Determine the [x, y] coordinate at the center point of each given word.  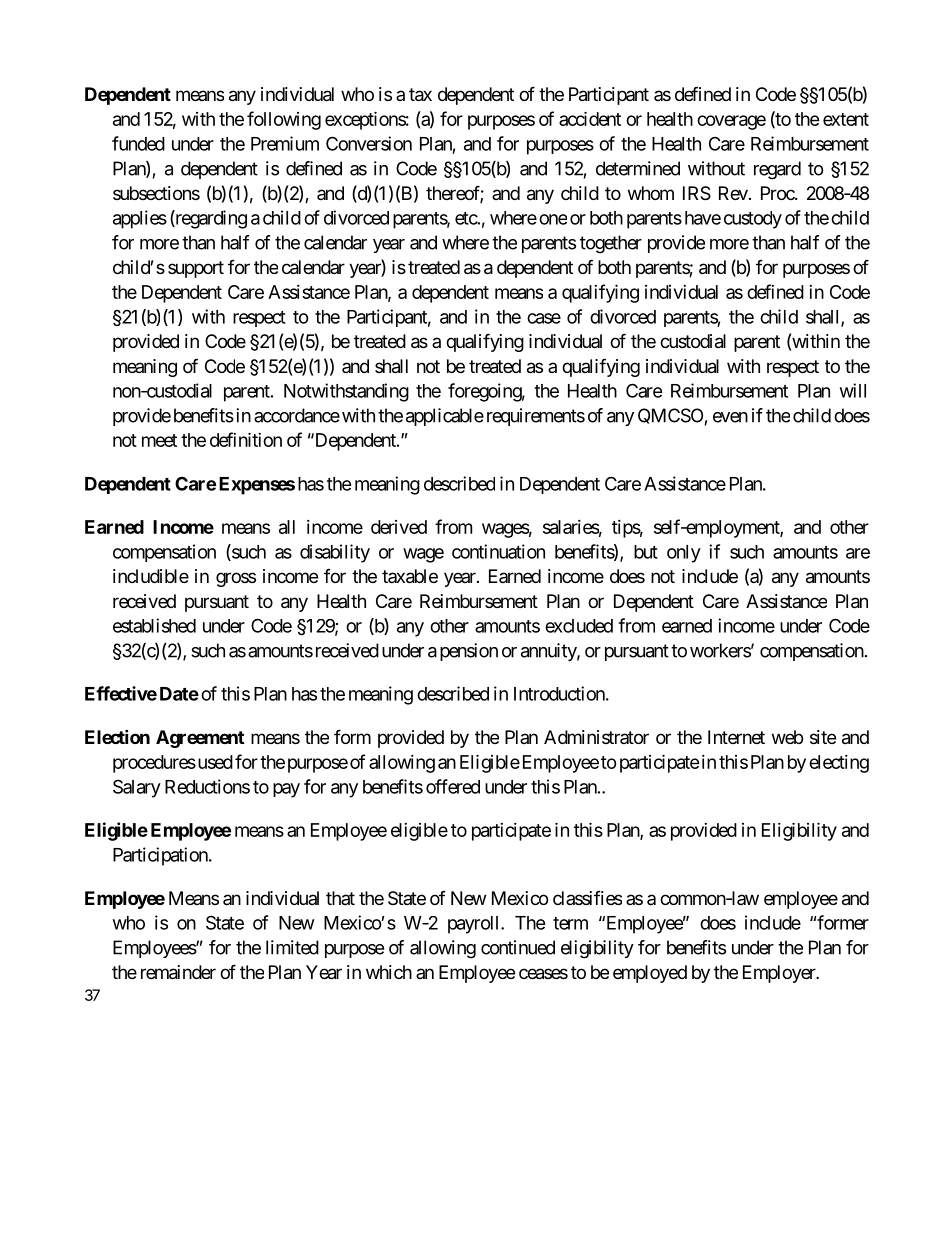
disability [335, 553]
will [853, 390]
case [544, 318]
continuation [498, 551]
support [196, 269]
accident [590, 118]
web [787, 737]
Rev [733, 193]
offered [453, 786]
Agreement [200, 739]
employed [650, 974]
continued [518, 947]
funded [138, 143]
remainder [178, 972]
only [684, 554]
